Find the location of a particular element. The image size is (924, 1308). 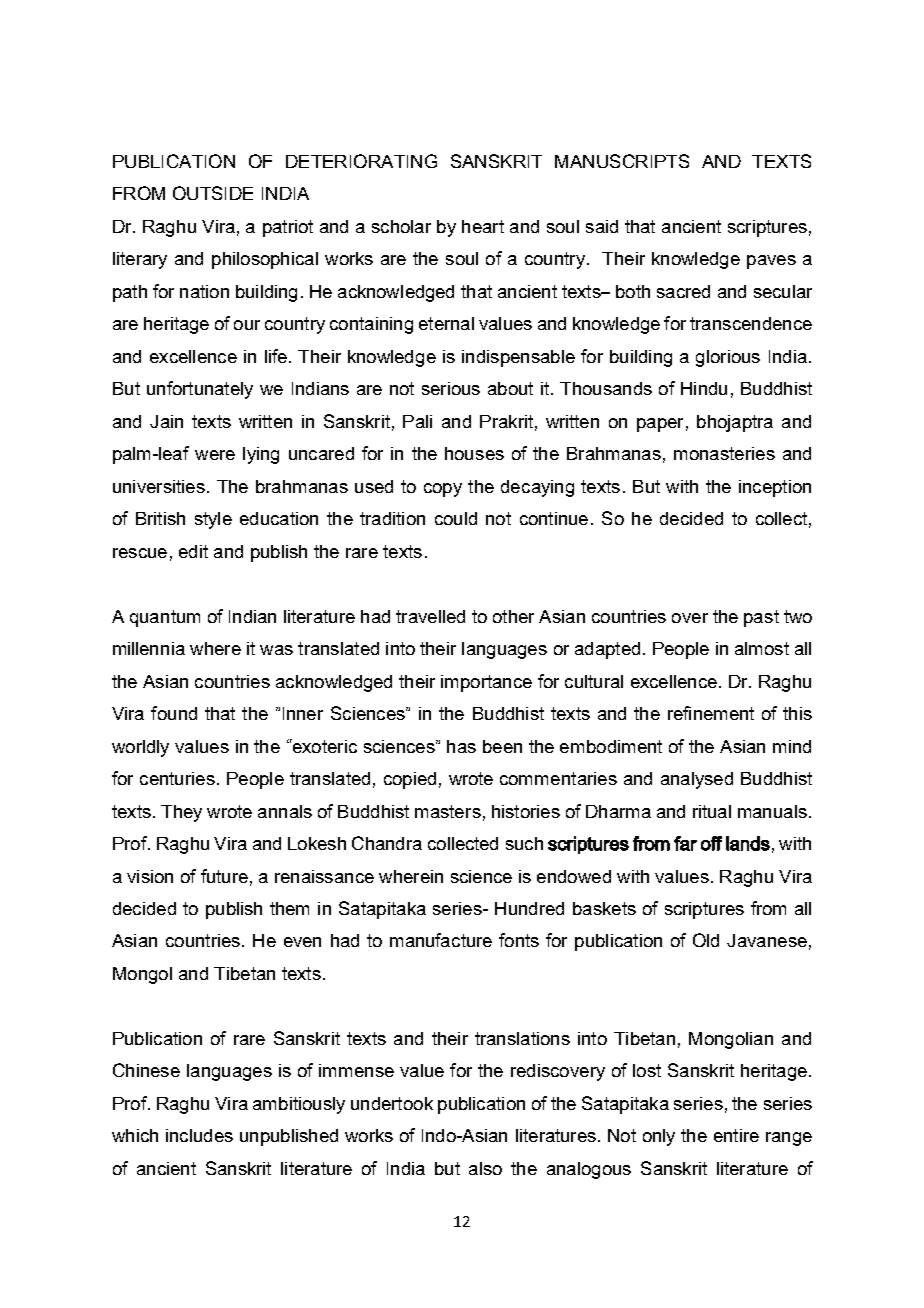

almost is located at coordinates (762, 648).
